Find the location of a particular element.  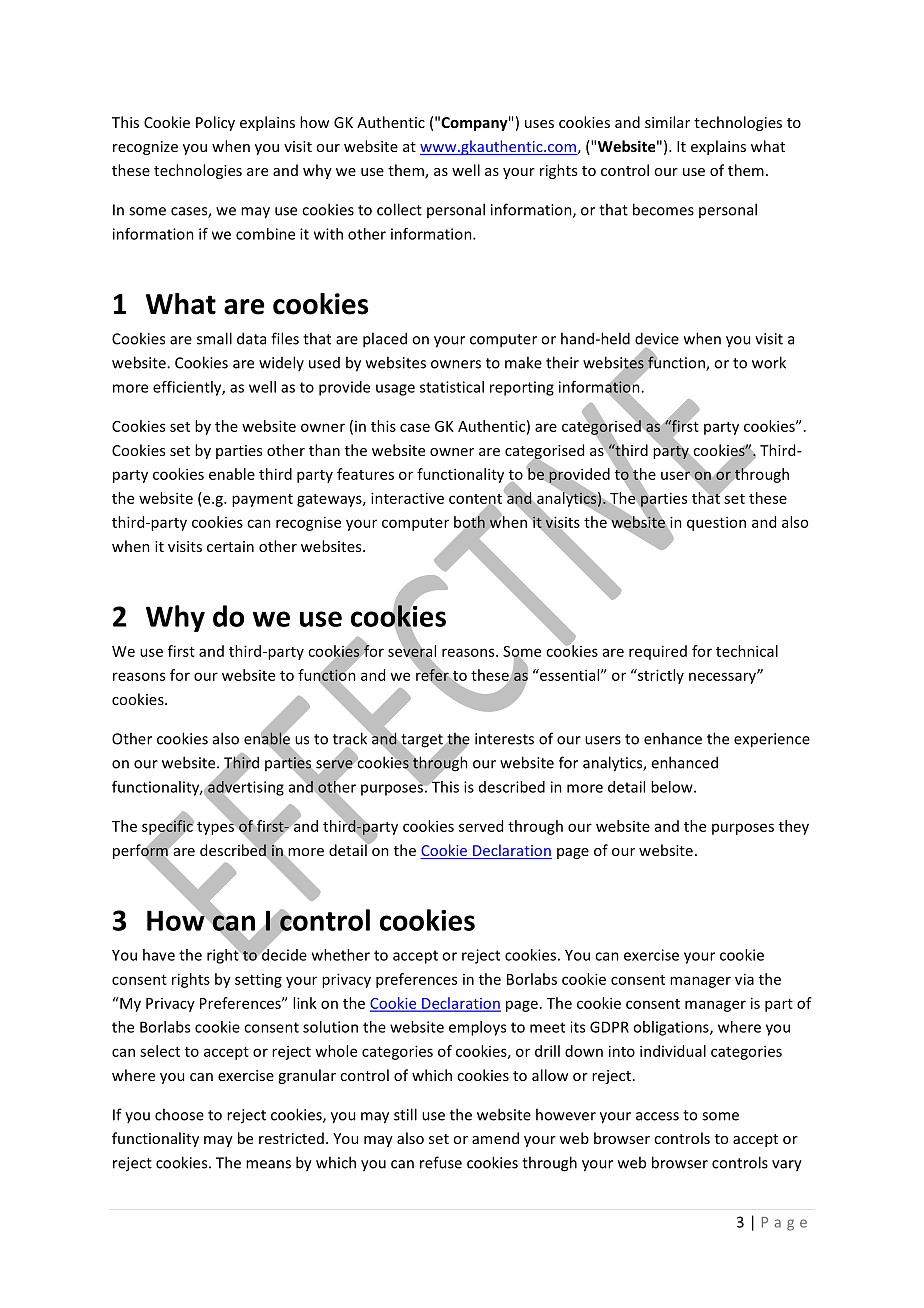

work is located at coordinates (769, 362).
